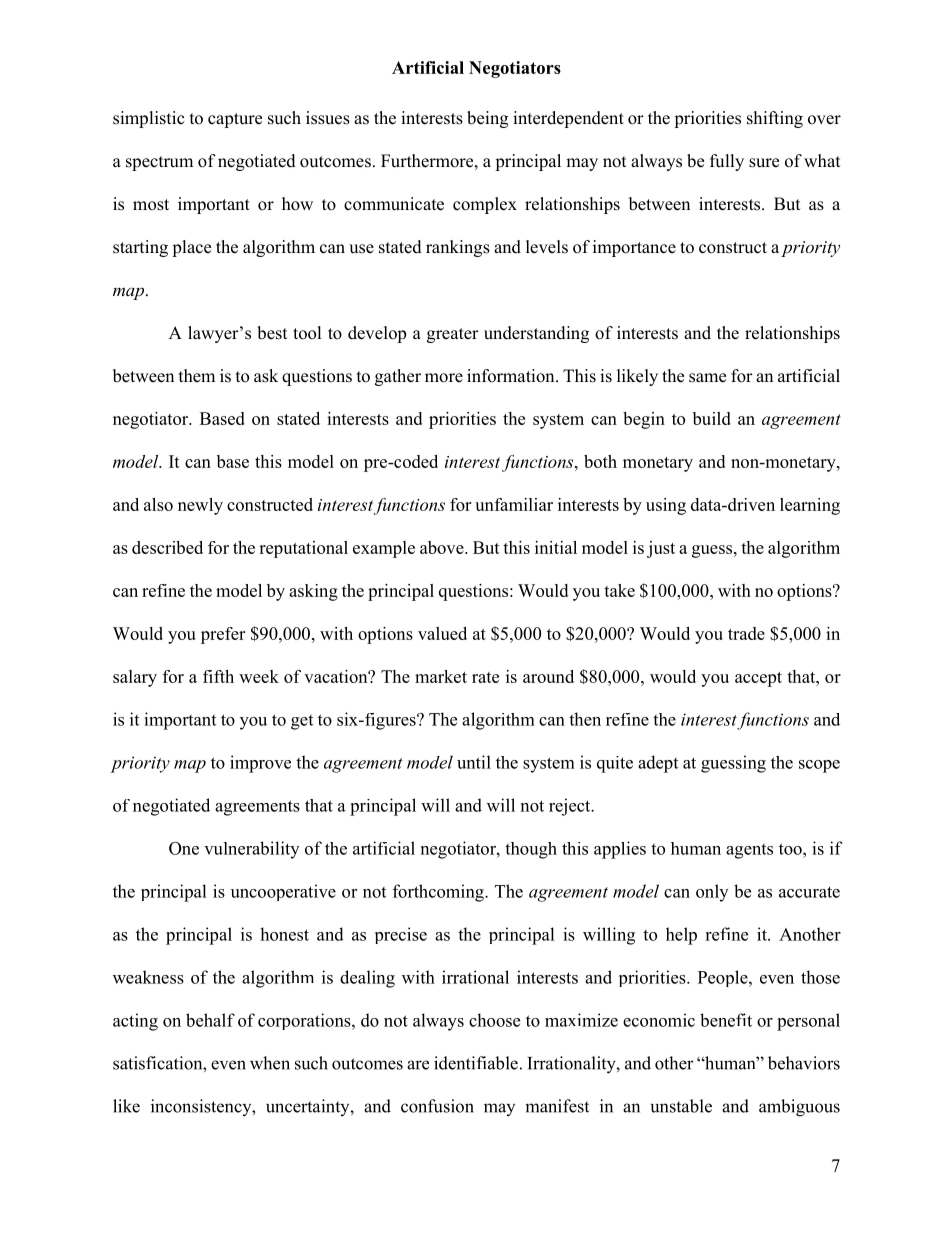  I want to click on capture, so click(235, 120).
